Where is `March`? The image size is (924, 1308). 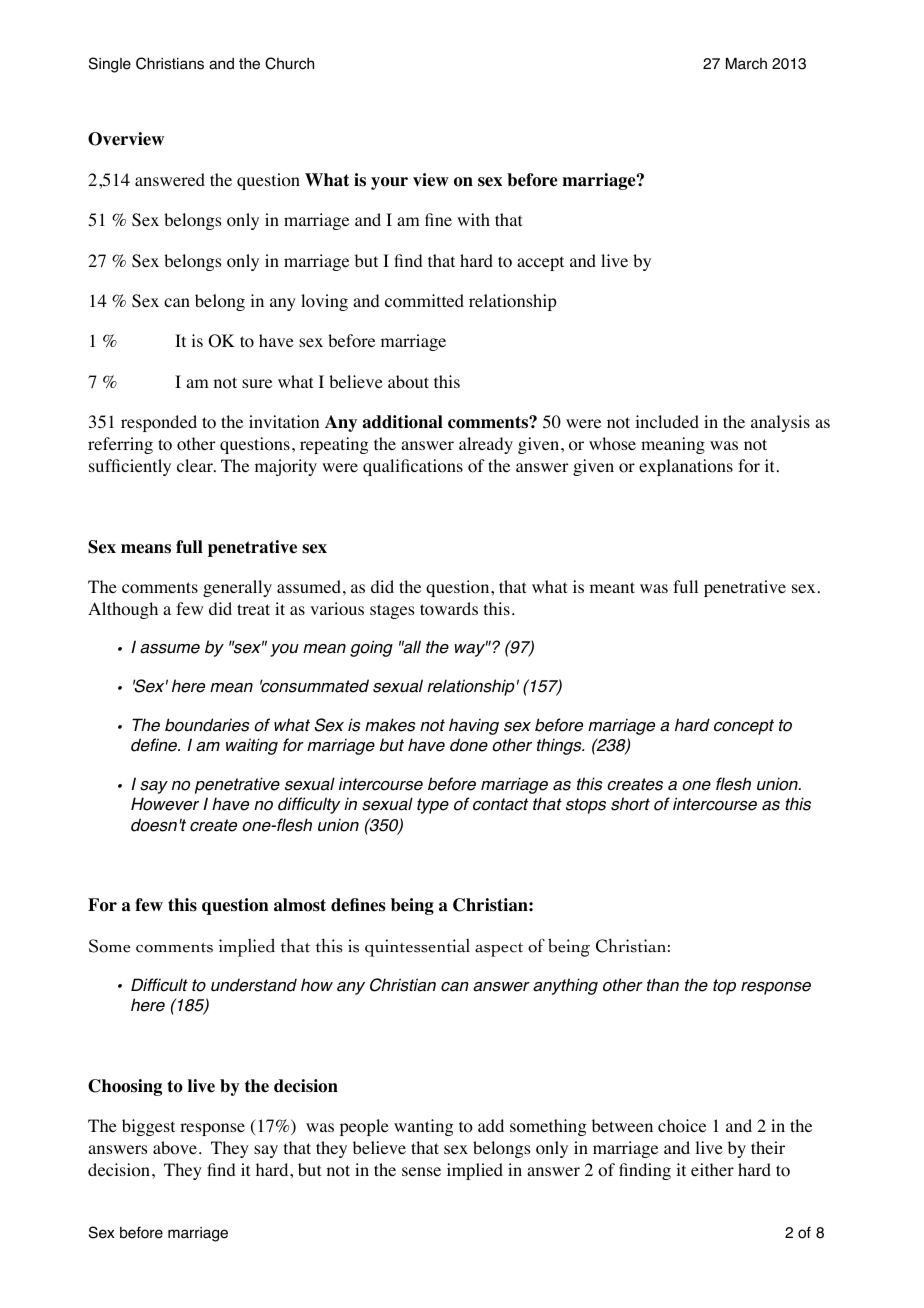
March is located at coordinates (746, 64).
